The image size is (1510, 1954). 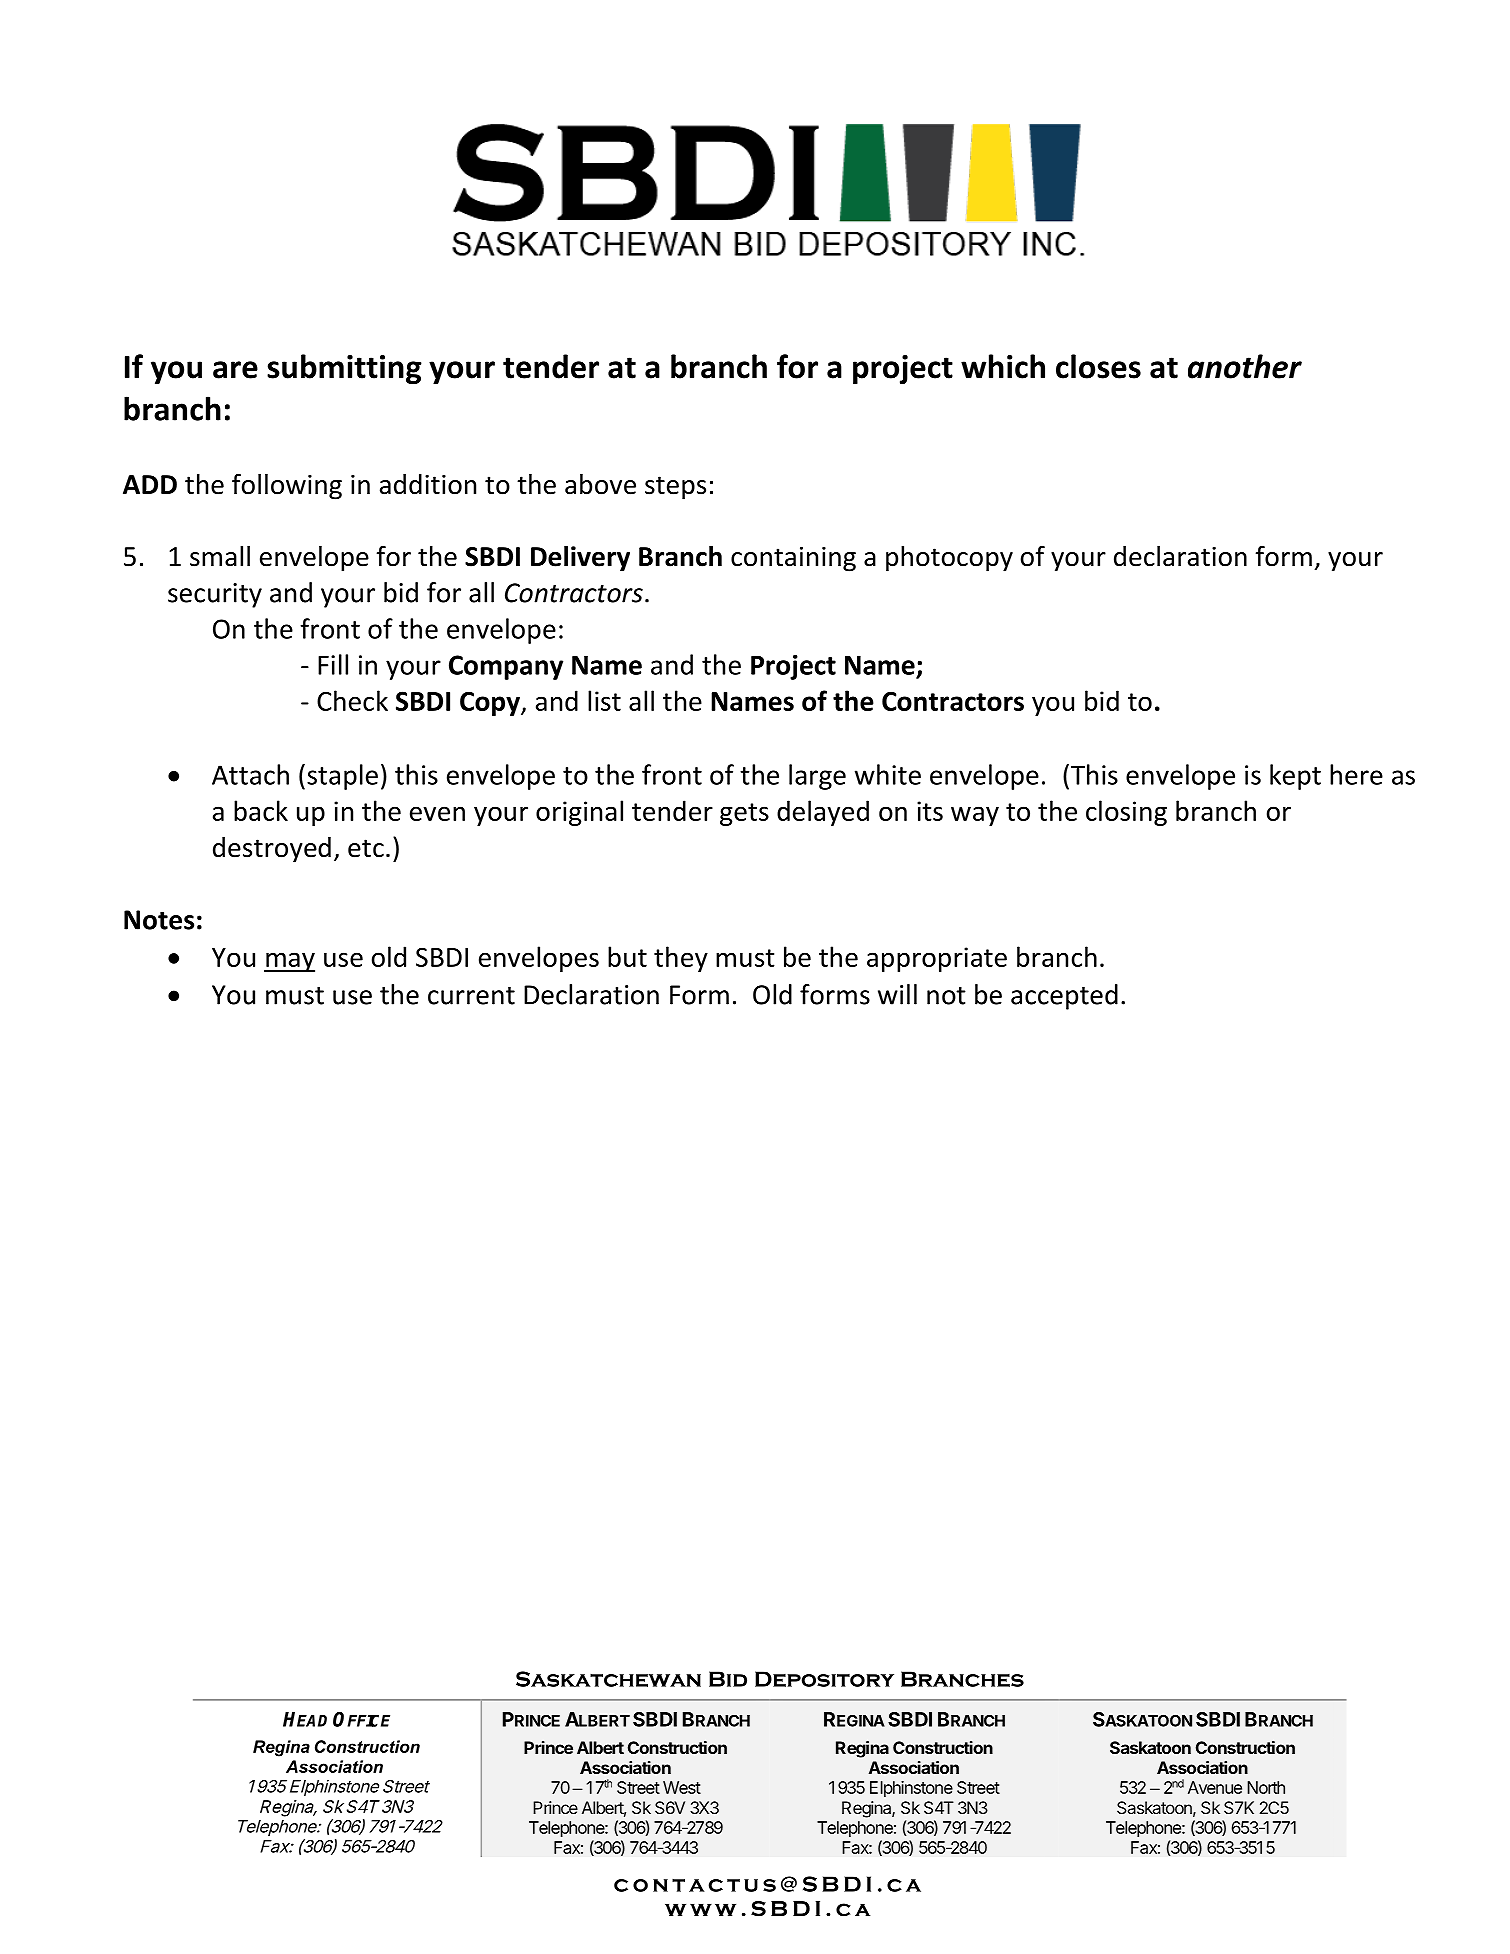 What do you see at coordinates (1064, 997) in the page?
I see `accepted` at bounding box center [1064, 997].
